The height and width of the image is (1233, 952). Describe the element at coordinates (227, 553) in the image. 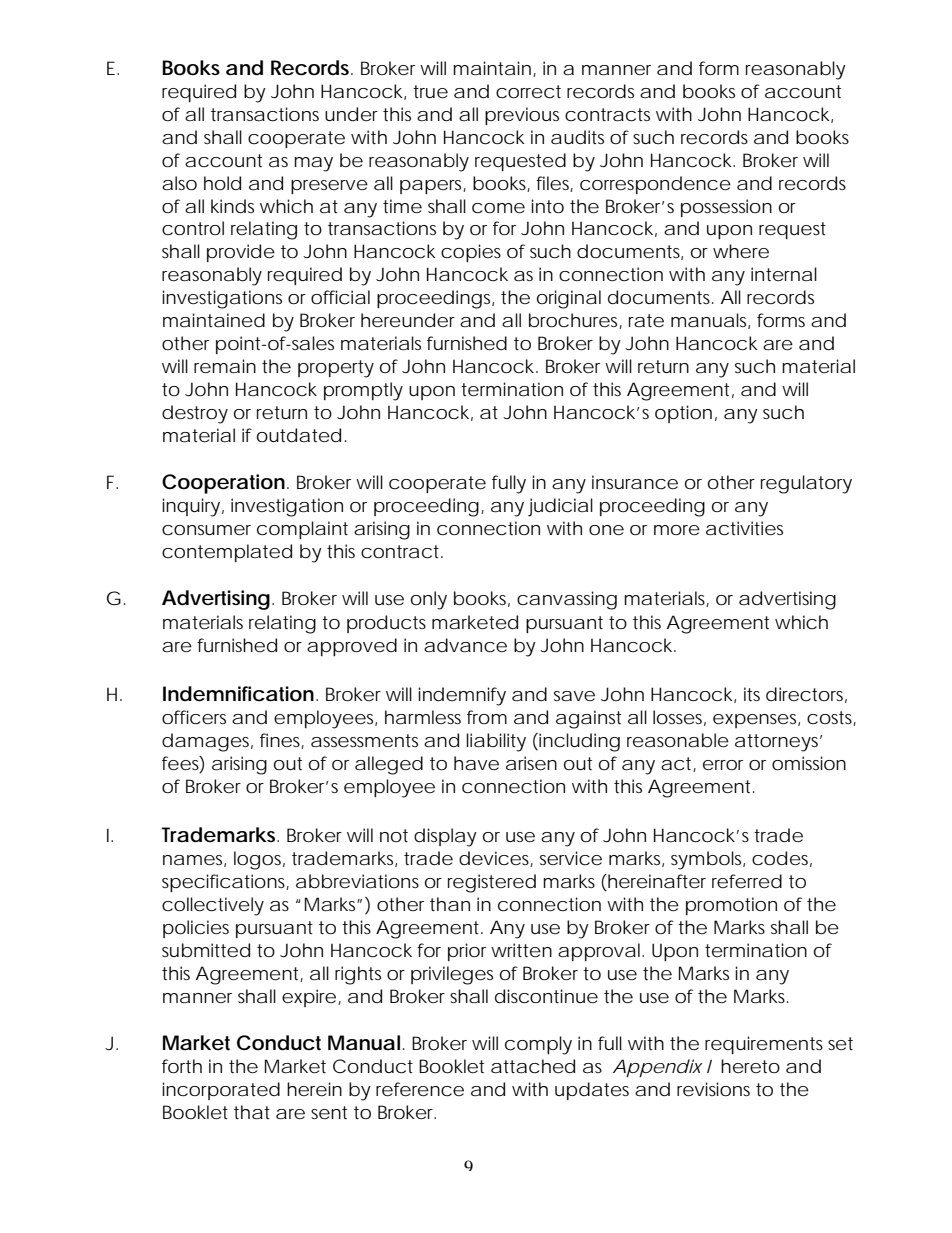

I see `contemplated` at that location.
